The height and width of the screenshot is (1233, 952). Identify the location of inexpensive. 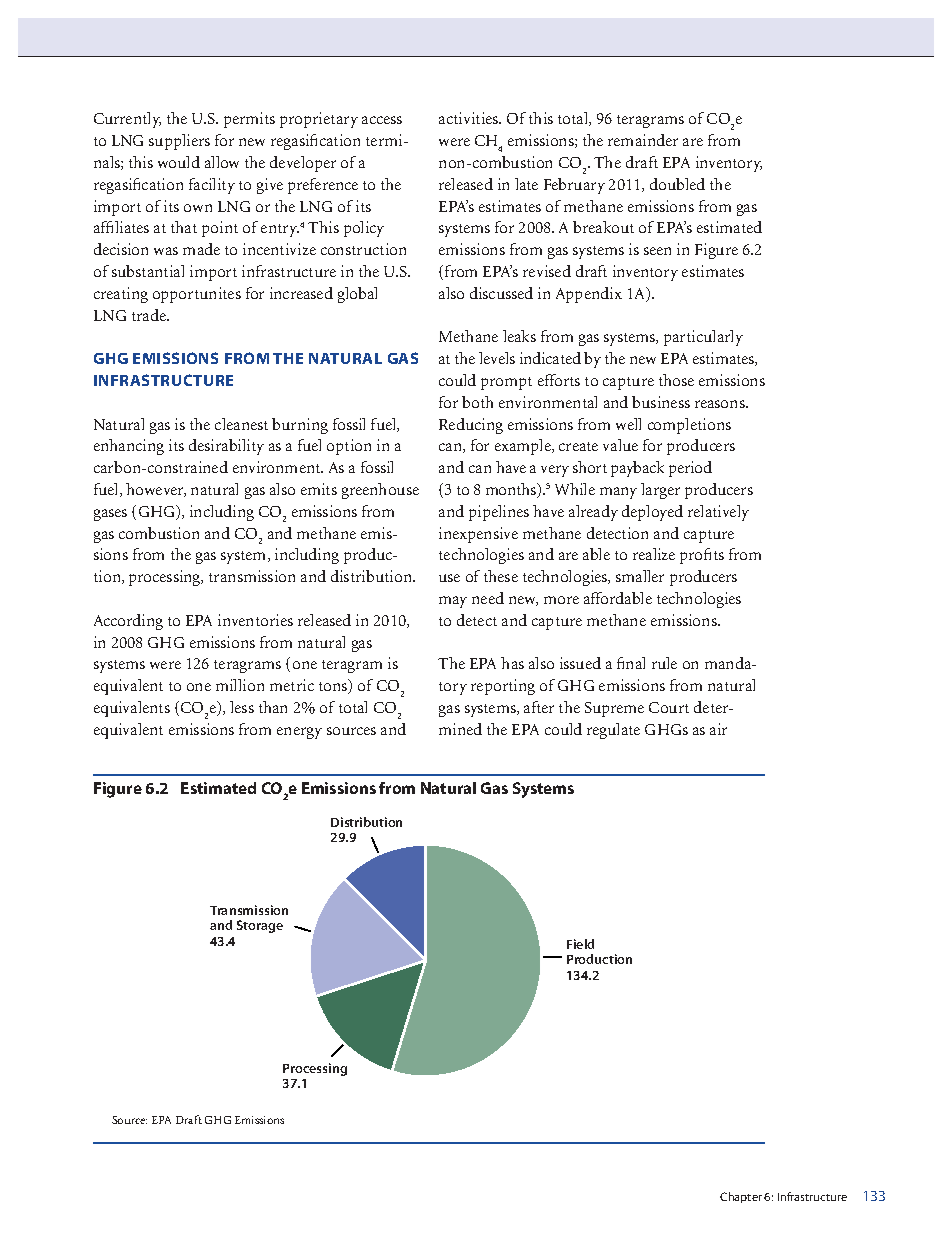
(478, 535).
